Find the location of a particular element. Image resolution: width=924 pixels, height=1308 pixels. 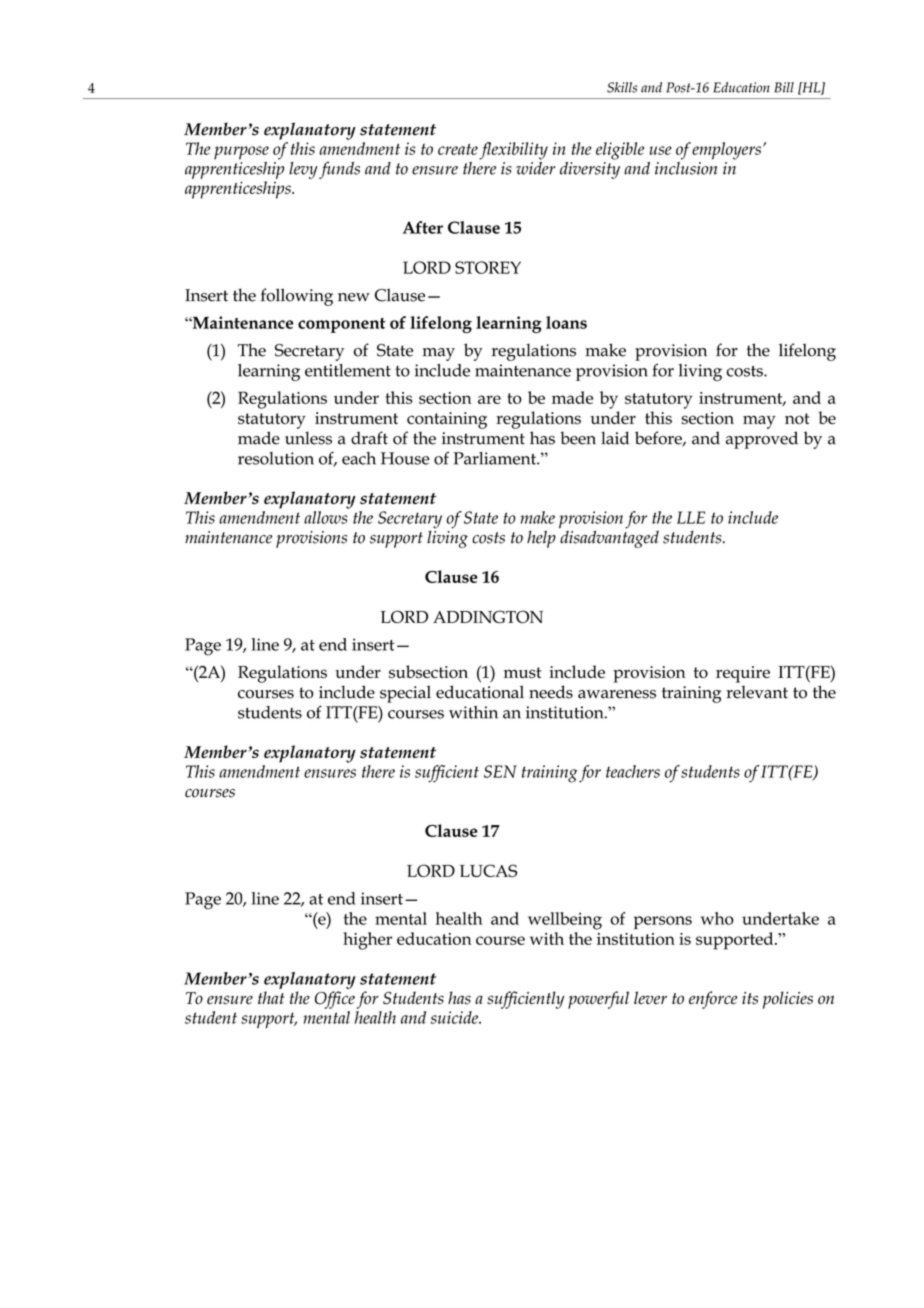

levy is located at coordinates (303, 170).
